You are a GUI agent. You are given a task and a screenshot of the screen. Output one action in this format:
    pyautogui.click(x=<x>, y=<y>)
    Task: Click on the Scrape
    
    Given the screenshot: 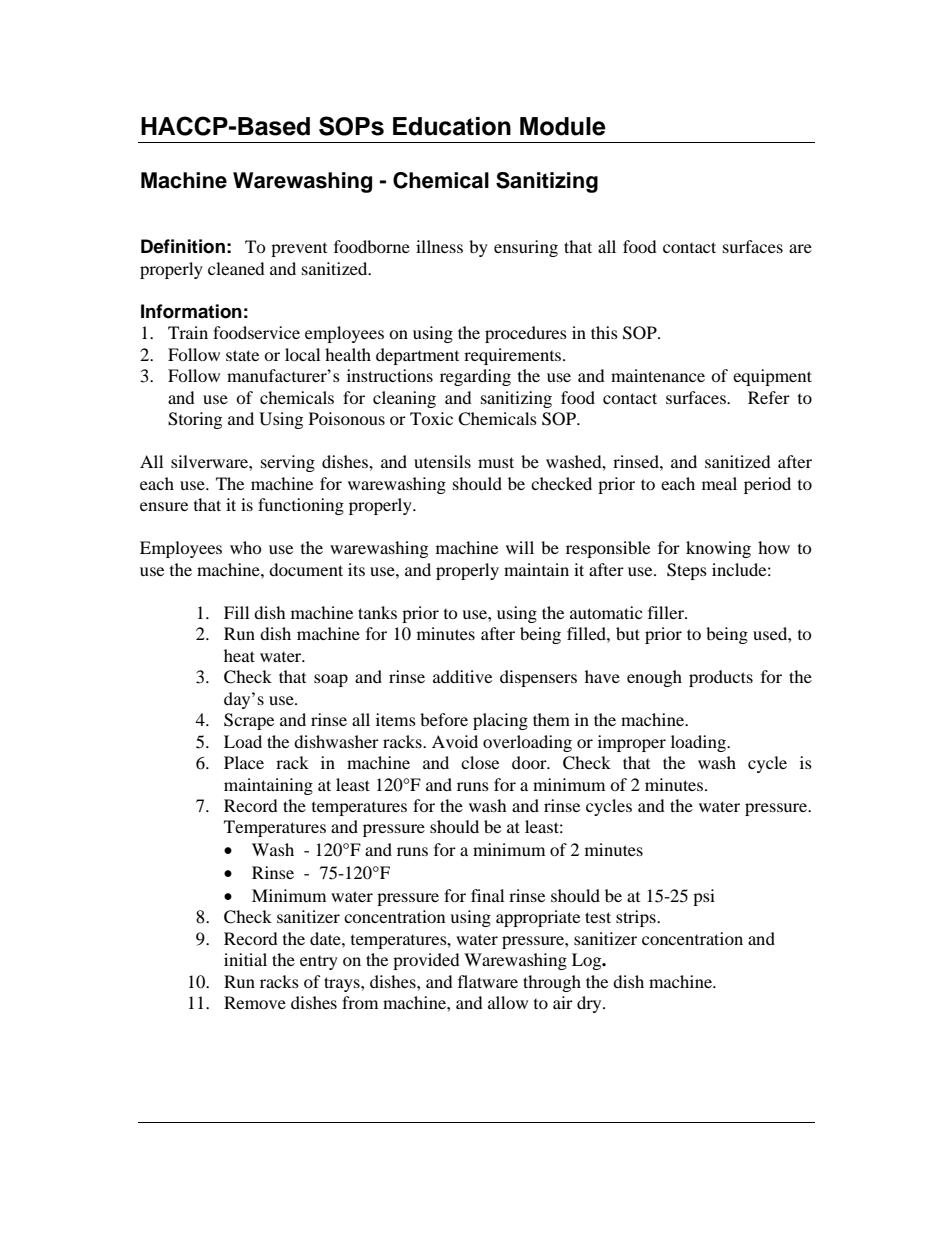 What is the action you would take?
    pyautogui.click(x=249, y=721)
